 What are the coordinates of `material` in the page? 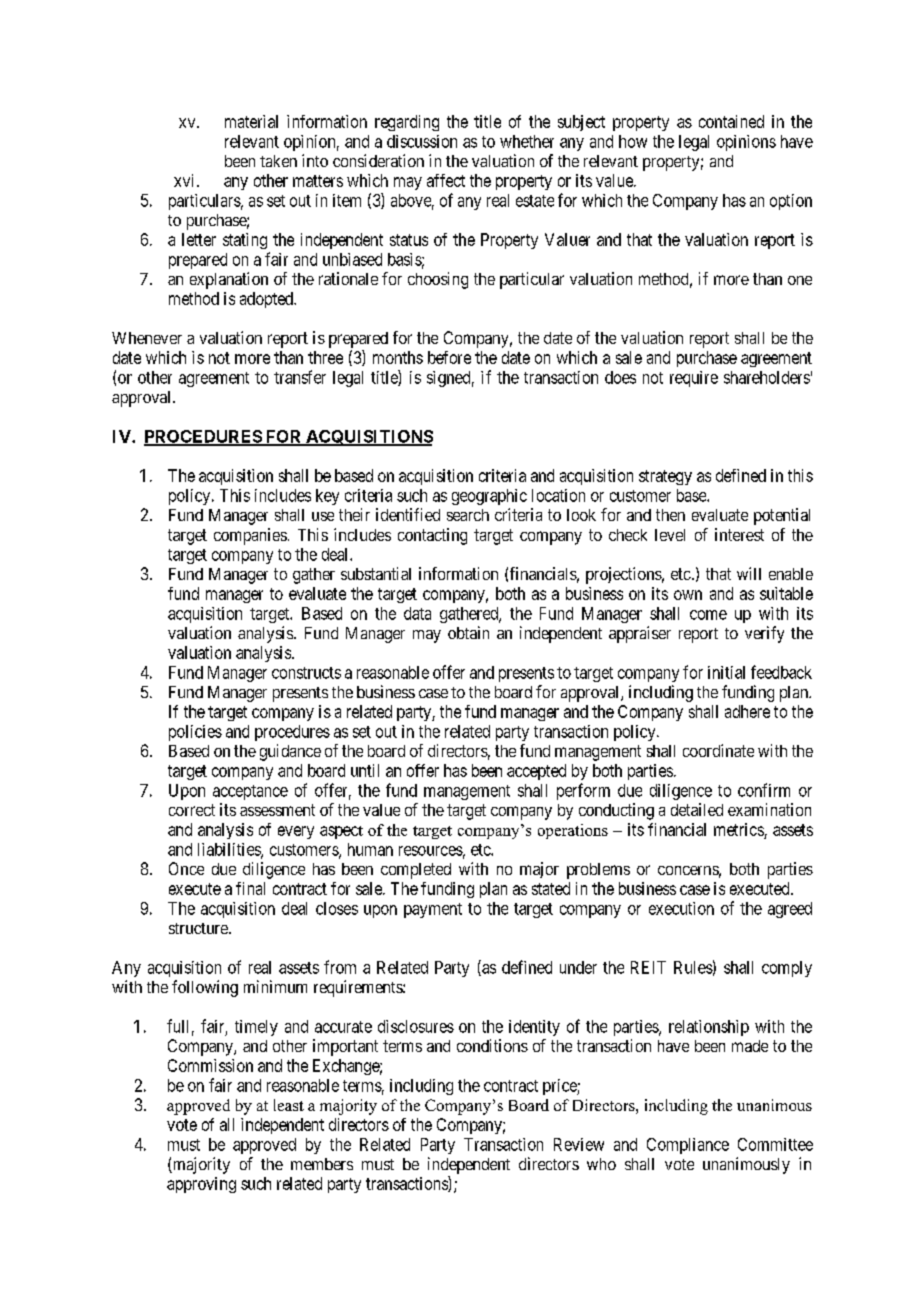 It's located at (251, 121).
